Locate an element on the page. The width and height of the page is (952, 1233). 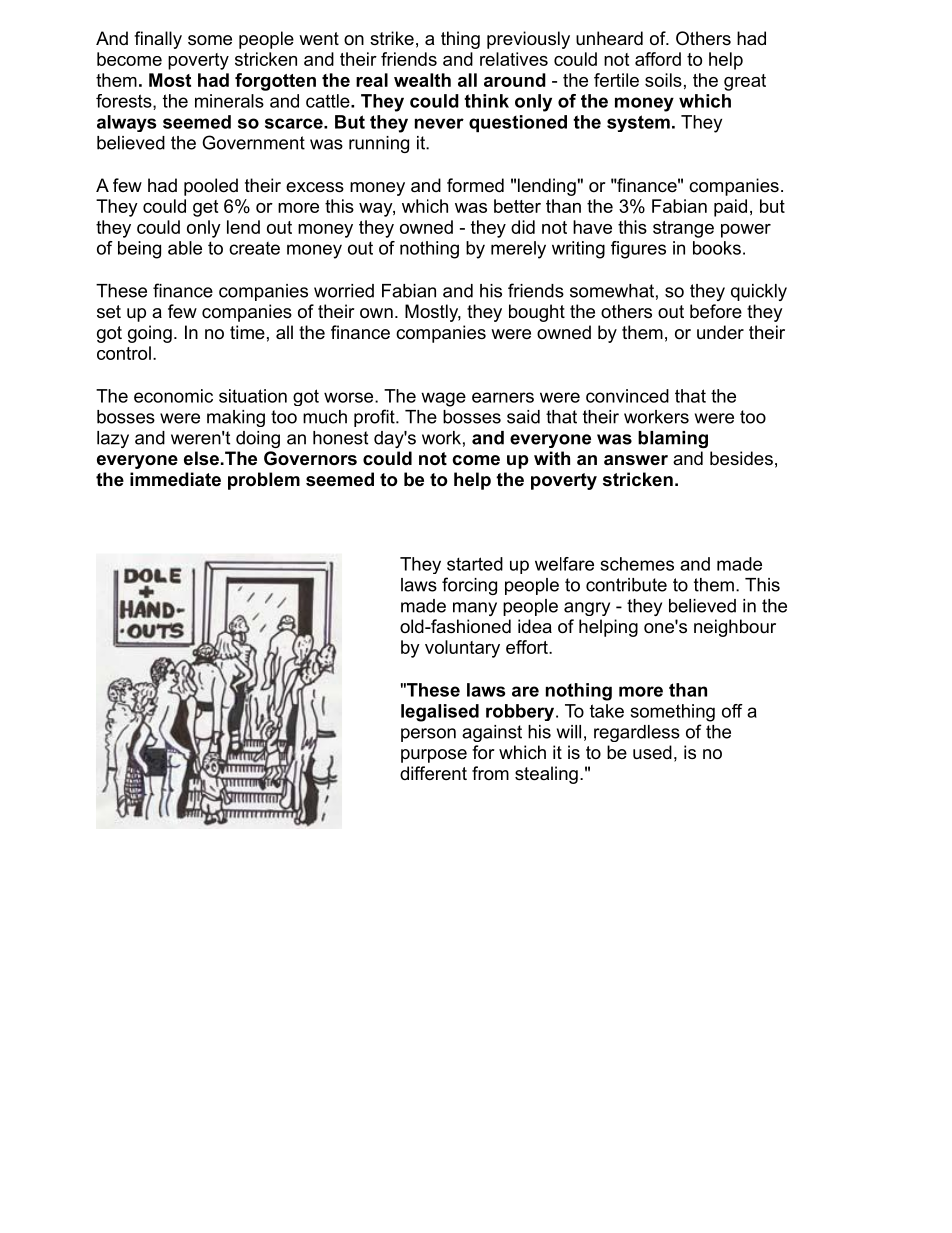
person is located at coordinates (428, 735).
